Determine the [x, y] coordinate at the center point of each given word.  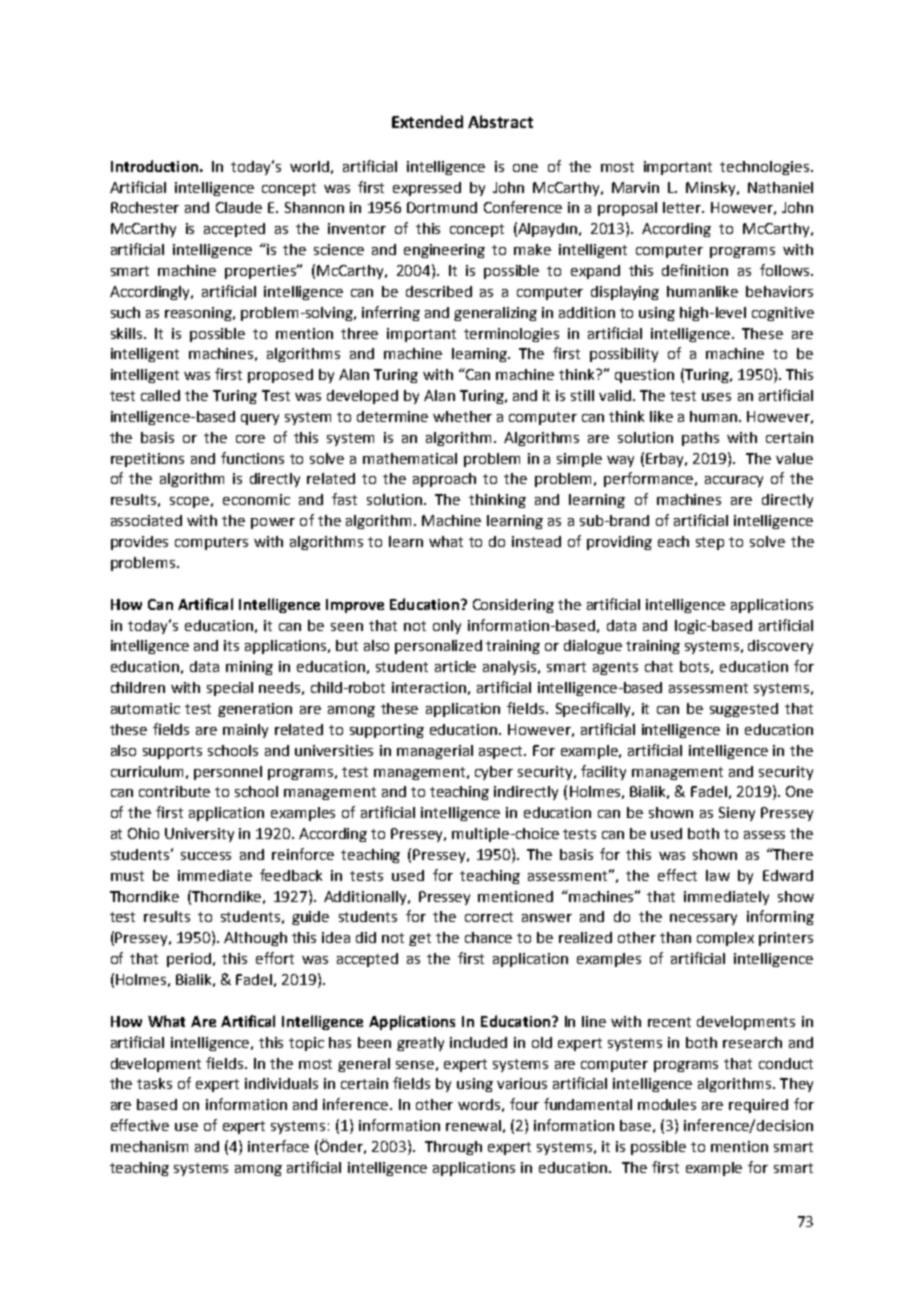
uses [716, 397]
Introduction [154, 166]
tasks [154, 1083]
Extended [427, 121]
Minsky [712, 189]
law [718, 875]
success [206, 856]
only [447, 627]
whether [462, 416]
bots [694, 666]
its [231, 645]
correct [489, 917]
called [160, 395]
